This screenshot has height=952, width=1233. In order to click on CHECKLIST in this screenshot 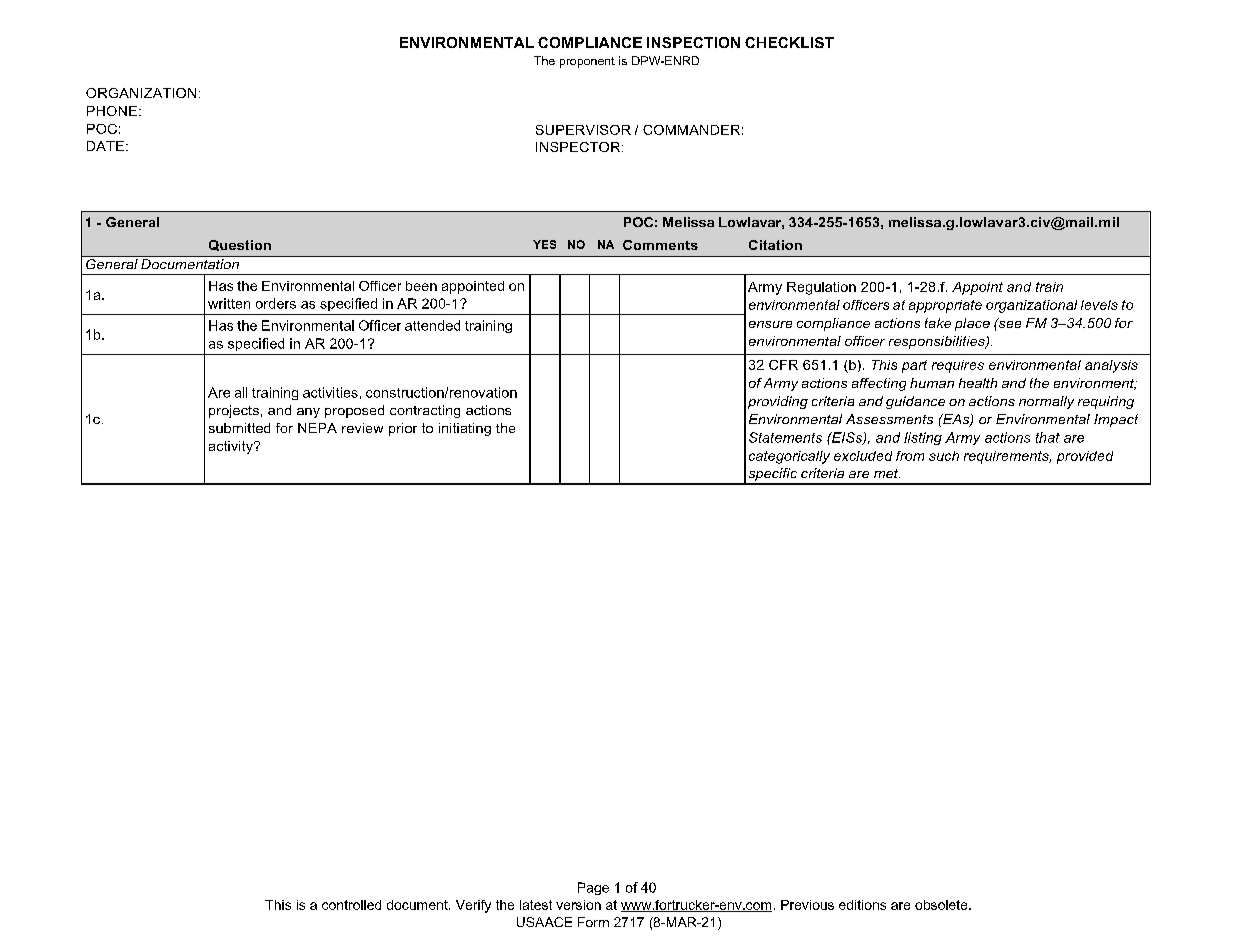, I will do `click(789, 42)`.
